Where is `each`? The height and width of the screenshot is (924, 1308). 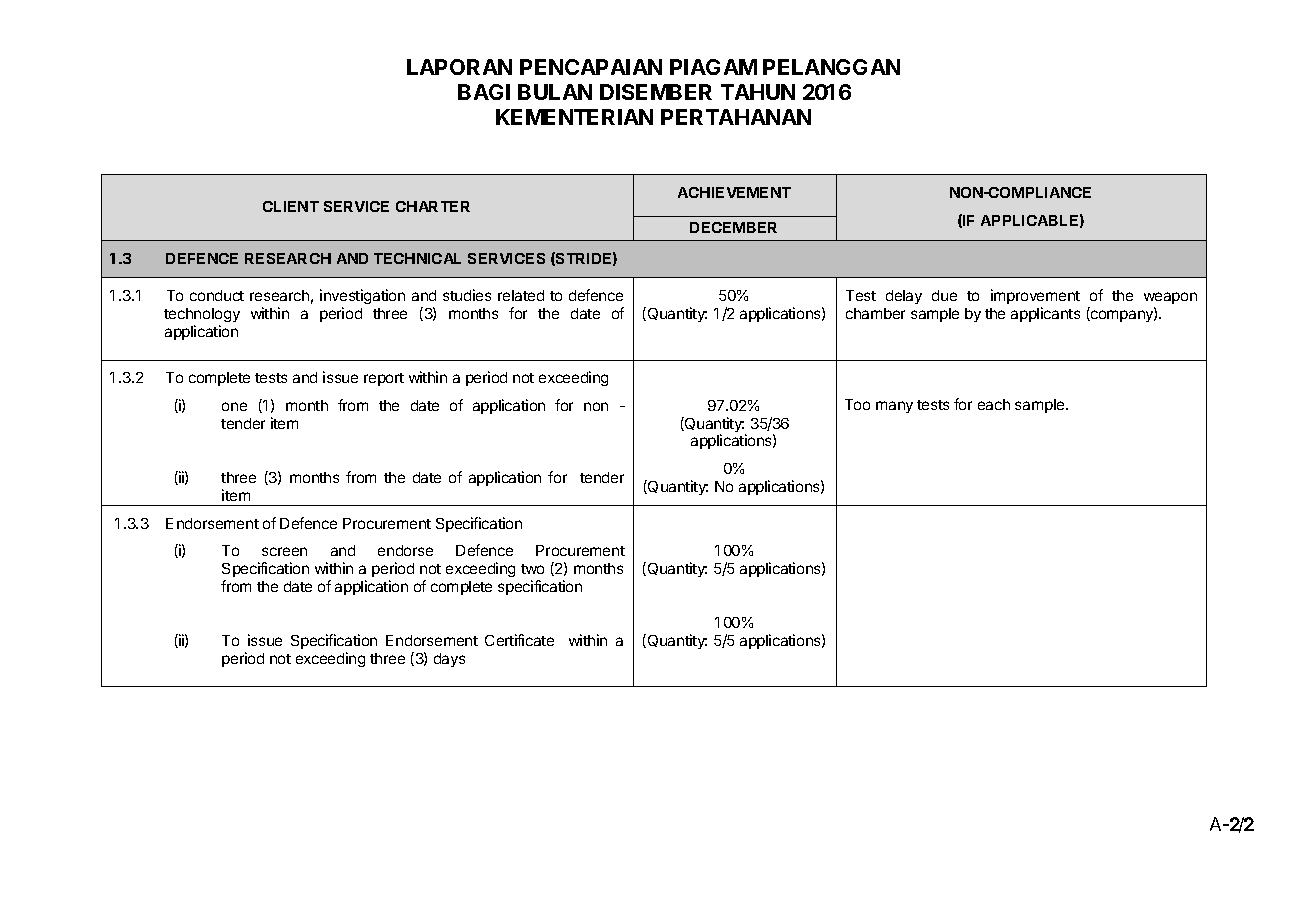 each is located at coordinates (994, 404).
